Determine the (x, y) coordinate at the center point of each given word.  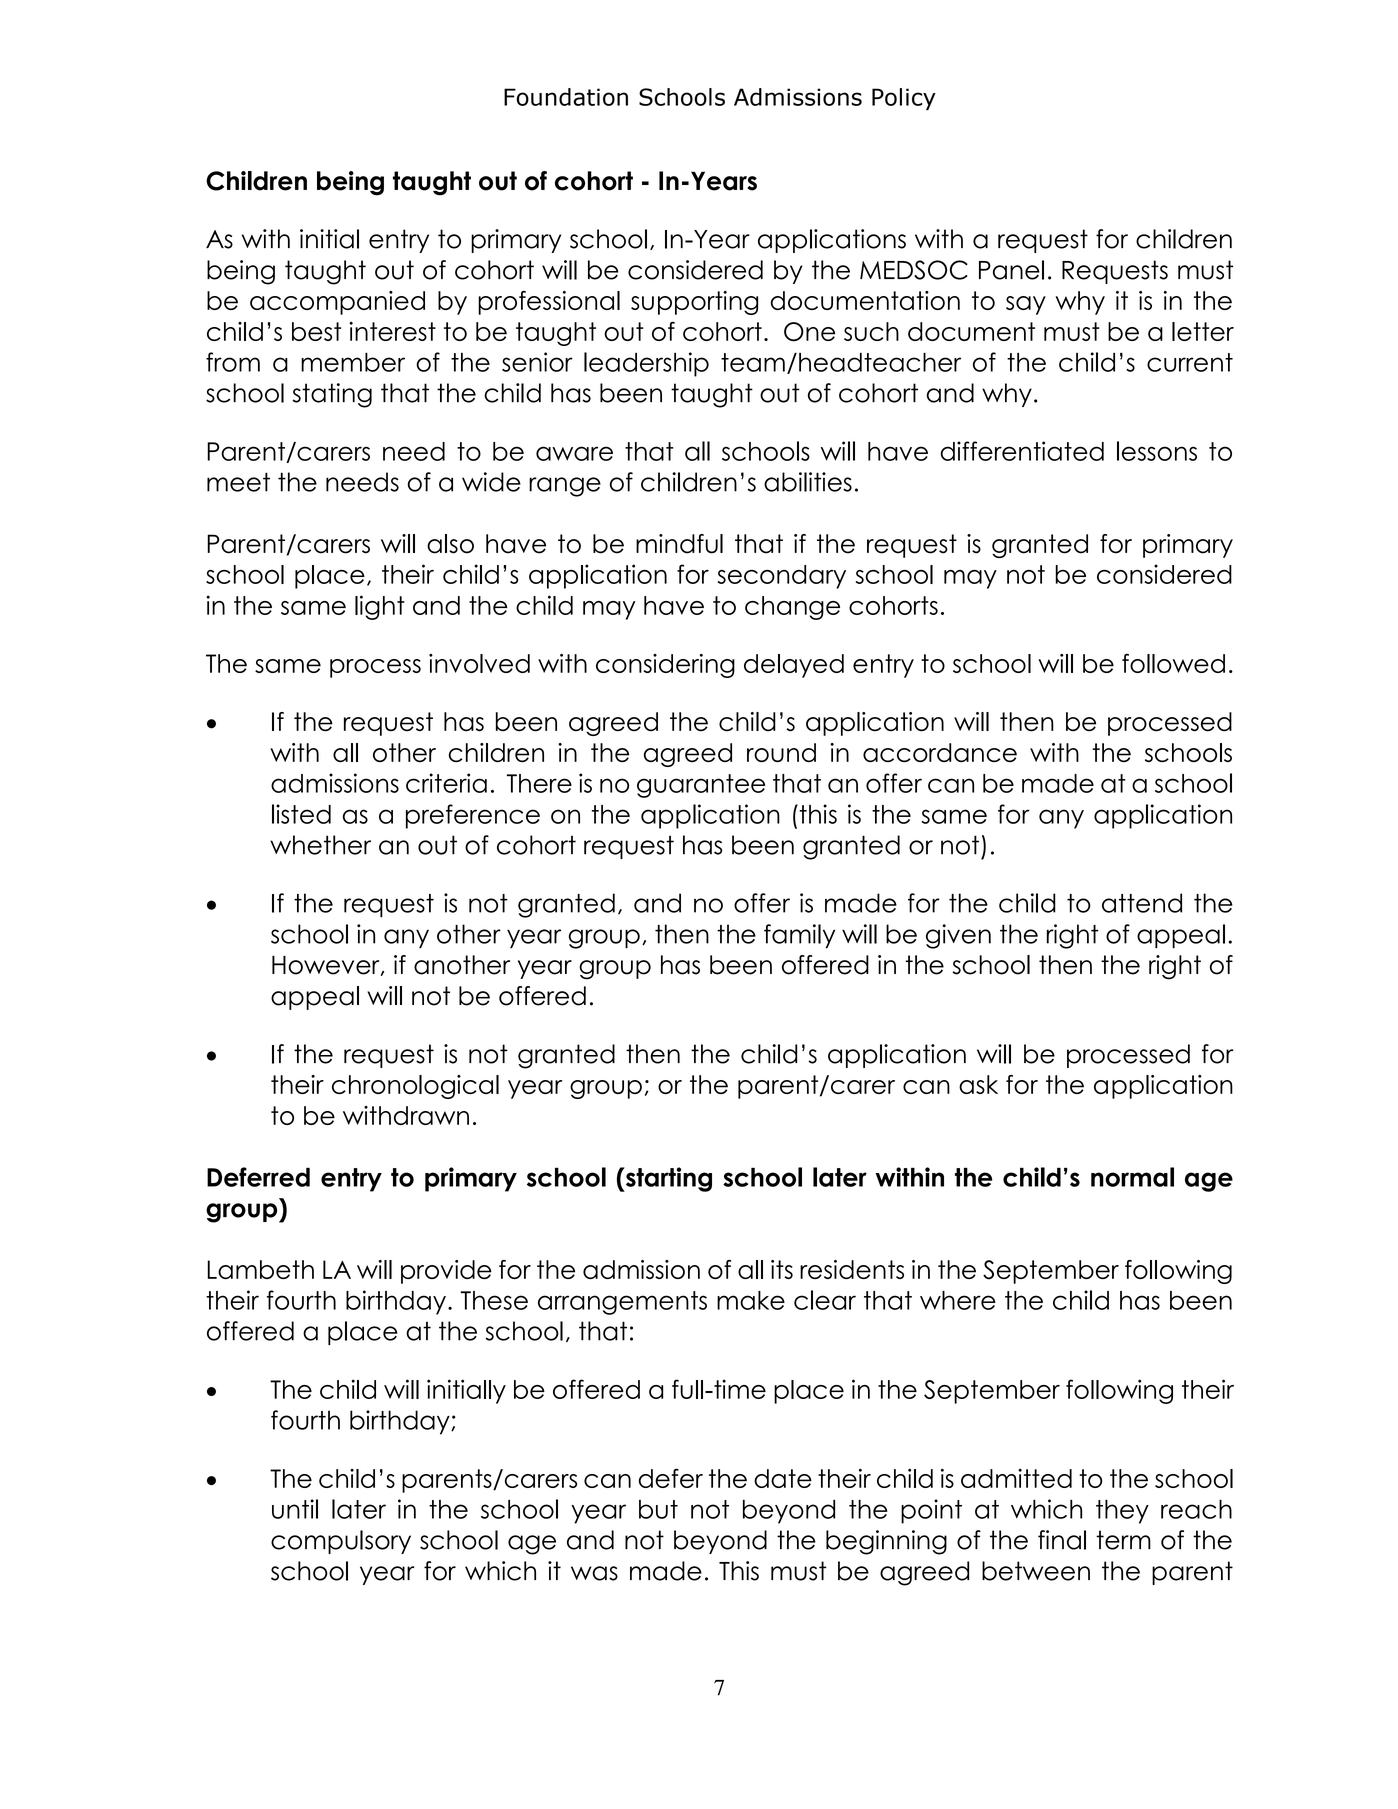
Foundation (566, 97)
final (1062, 1540)
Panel (1011, 270)
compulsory (341, 1542)
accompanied (337, 303)
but (658, 1509)
